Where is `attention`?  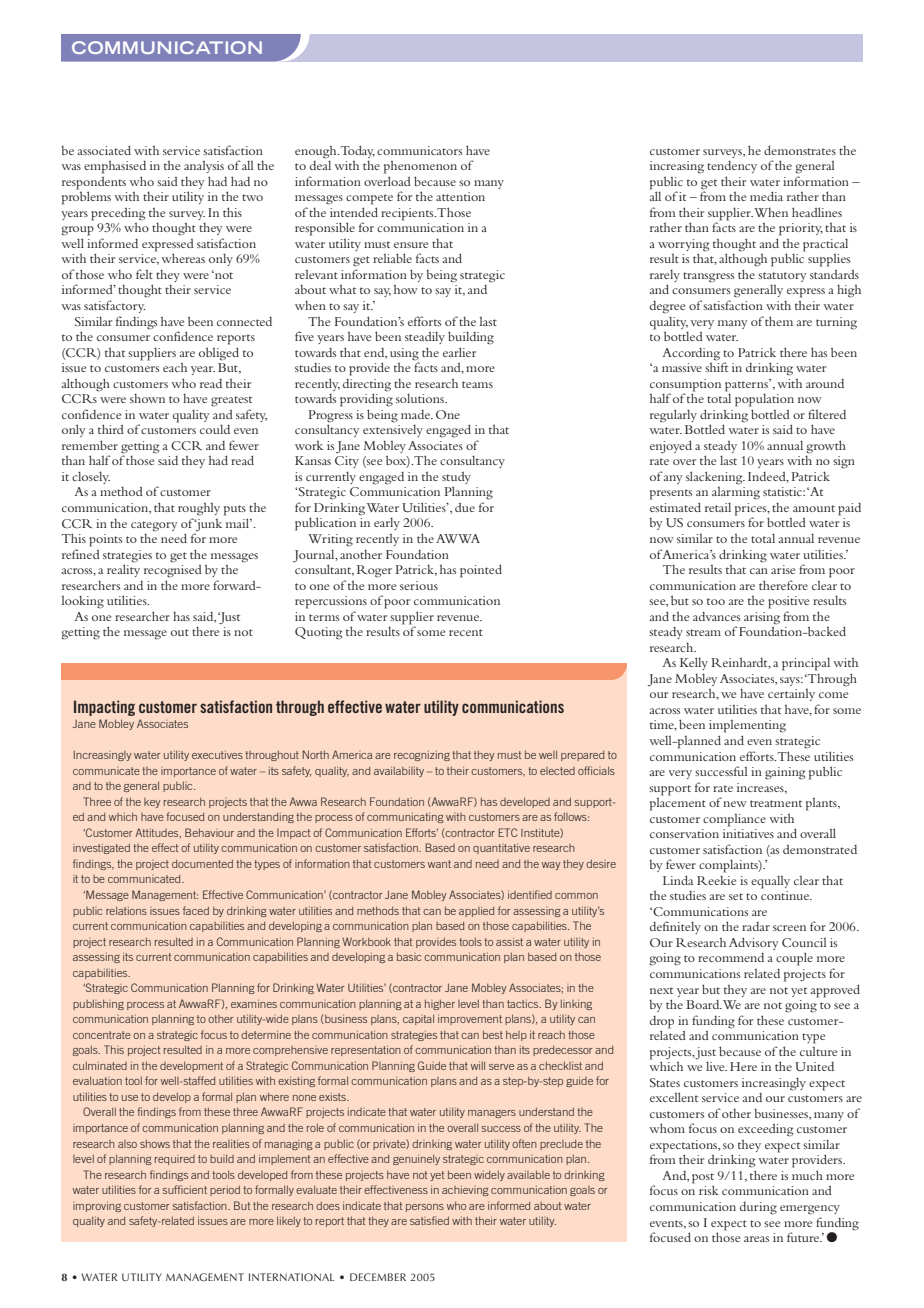 attention is located at coordinates (460, 196).
